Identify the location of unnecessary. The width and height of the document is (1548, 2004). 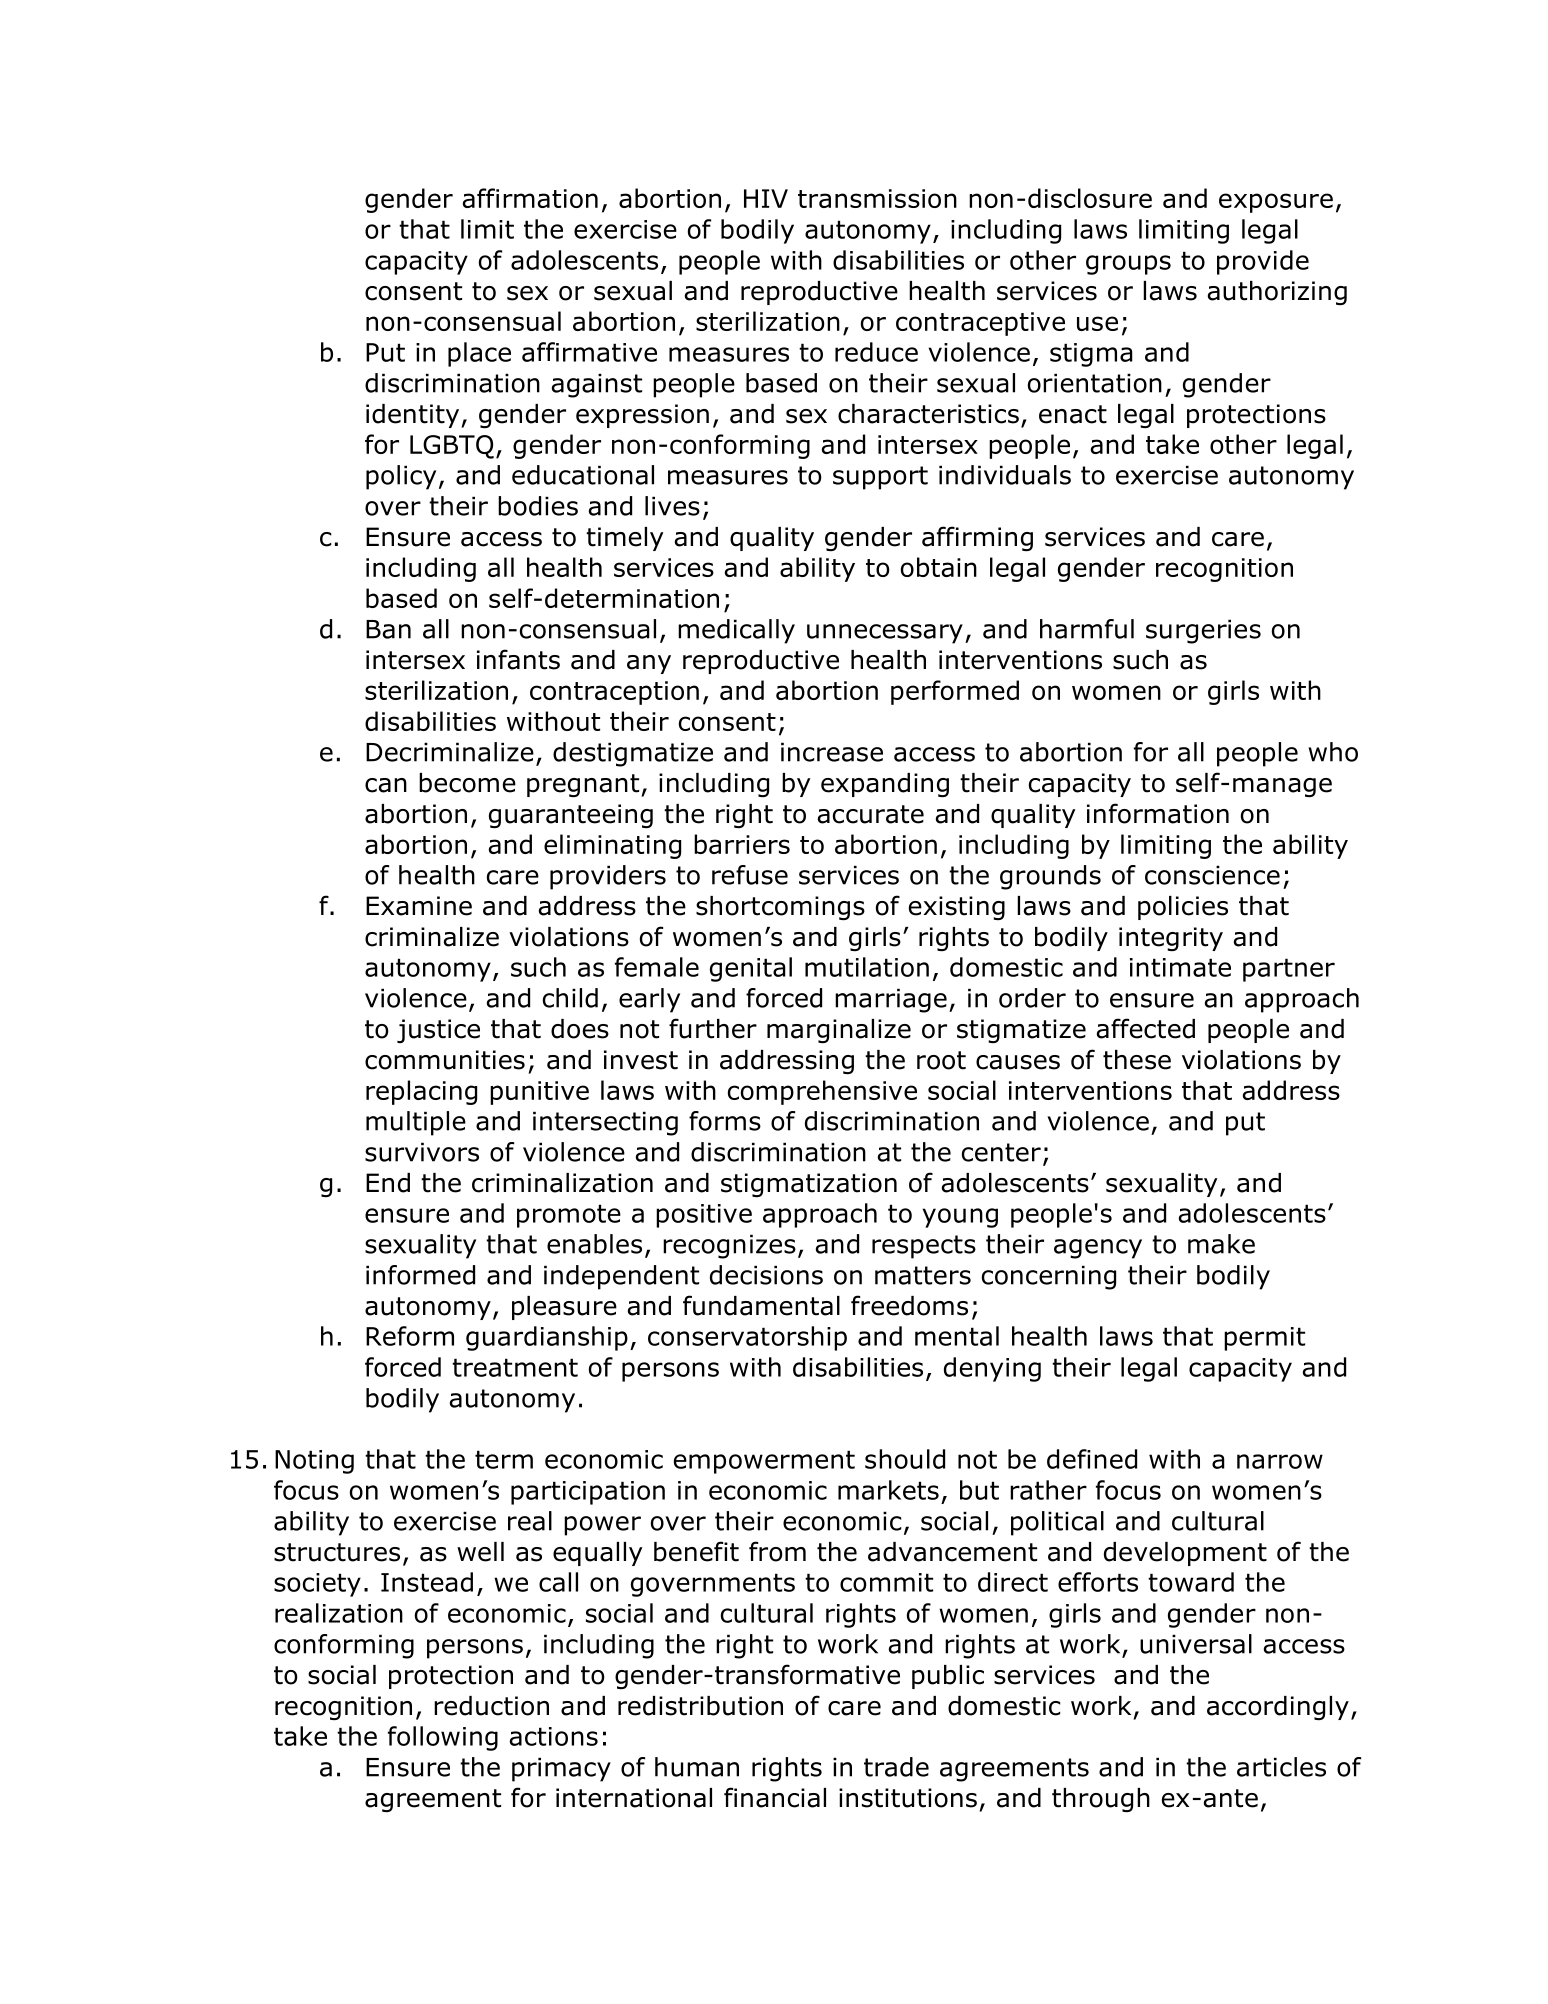
(885, 634).
